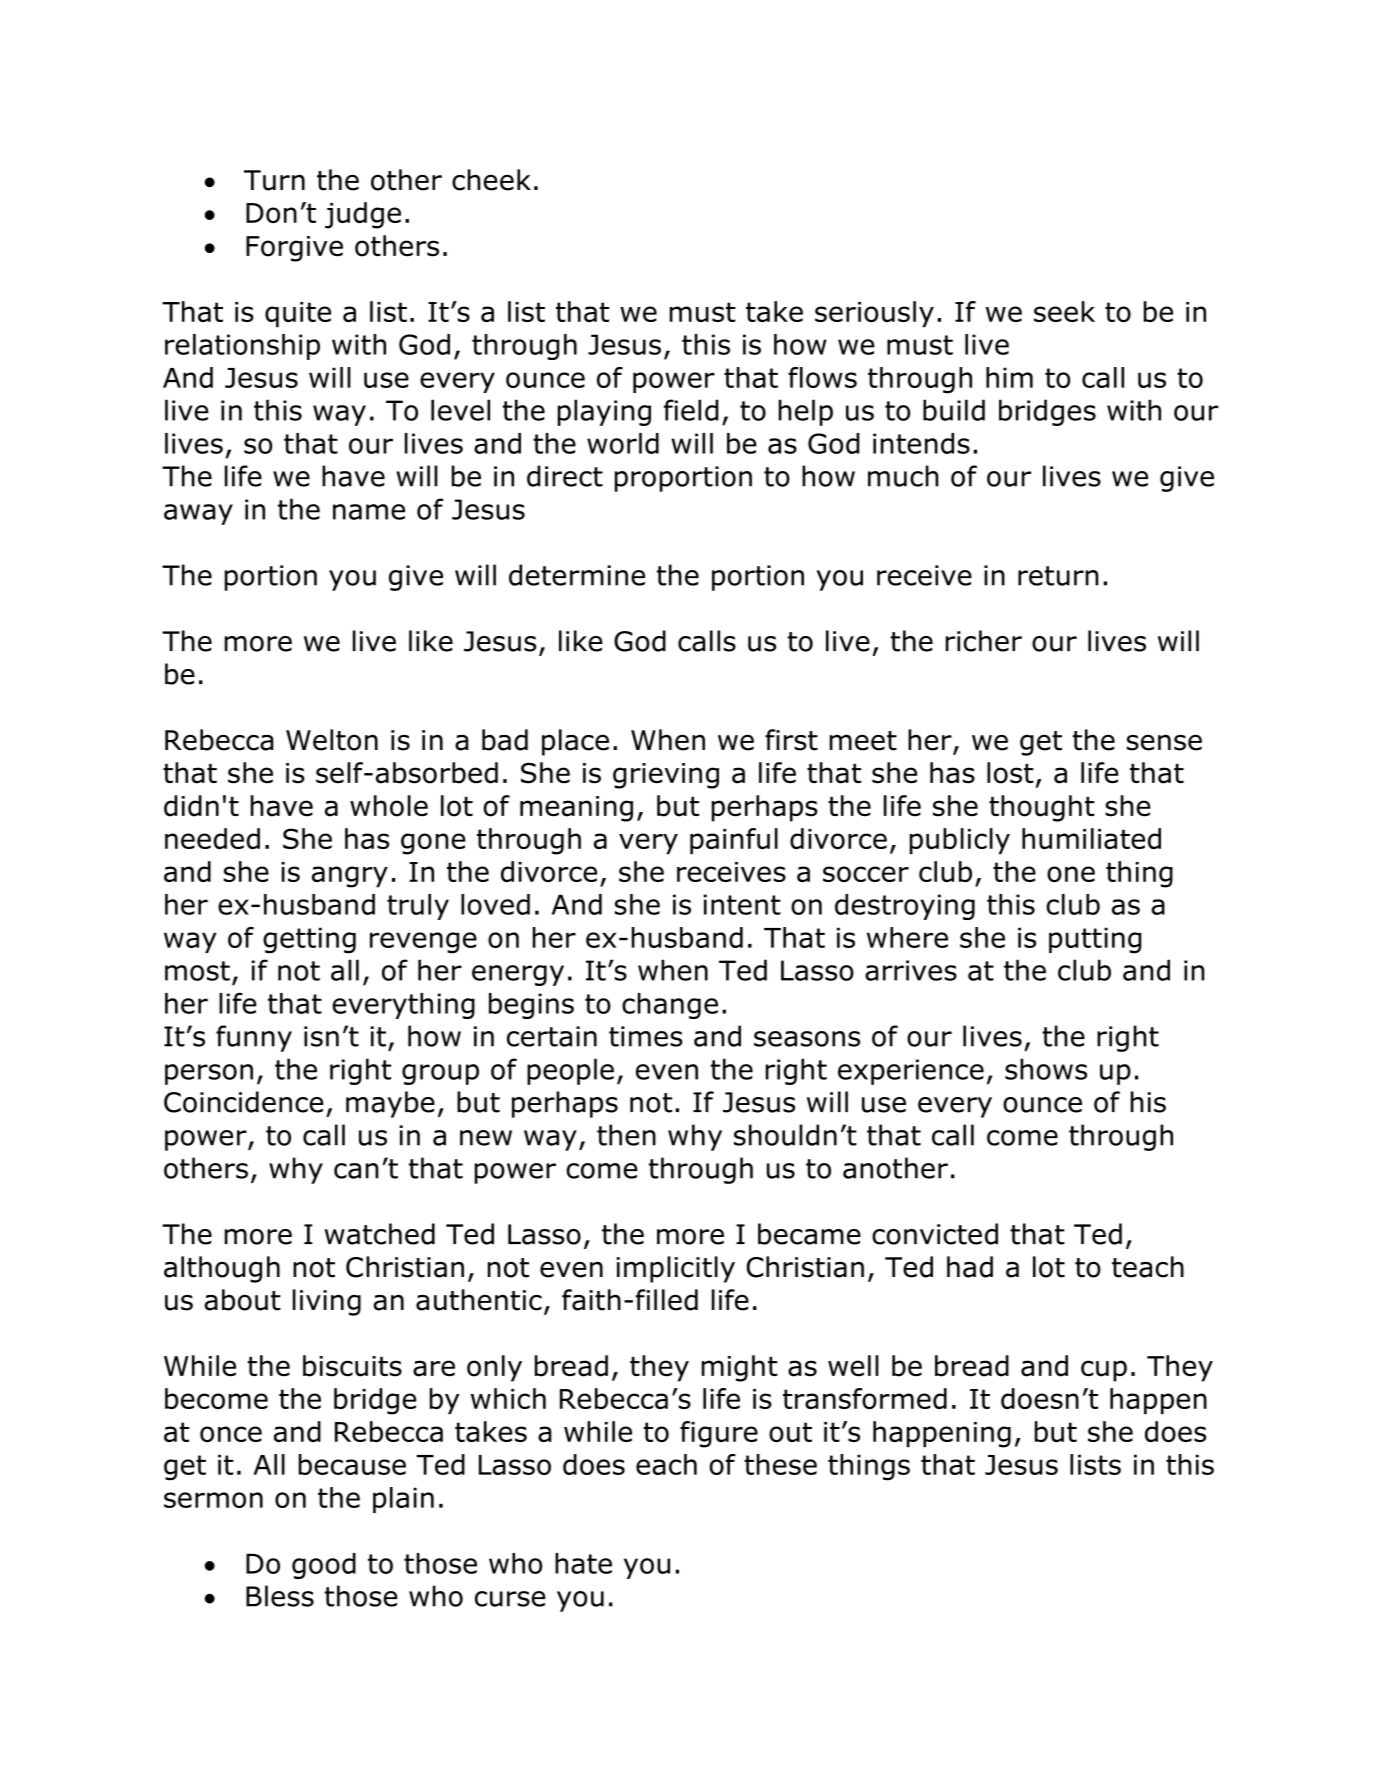 Image resolution: width=1383 pixels, height=1789 pixels. What do you see at coordinates (676, 1269) in the screenshot?
I see `implicitly` at bounding box center [676, 1269].
